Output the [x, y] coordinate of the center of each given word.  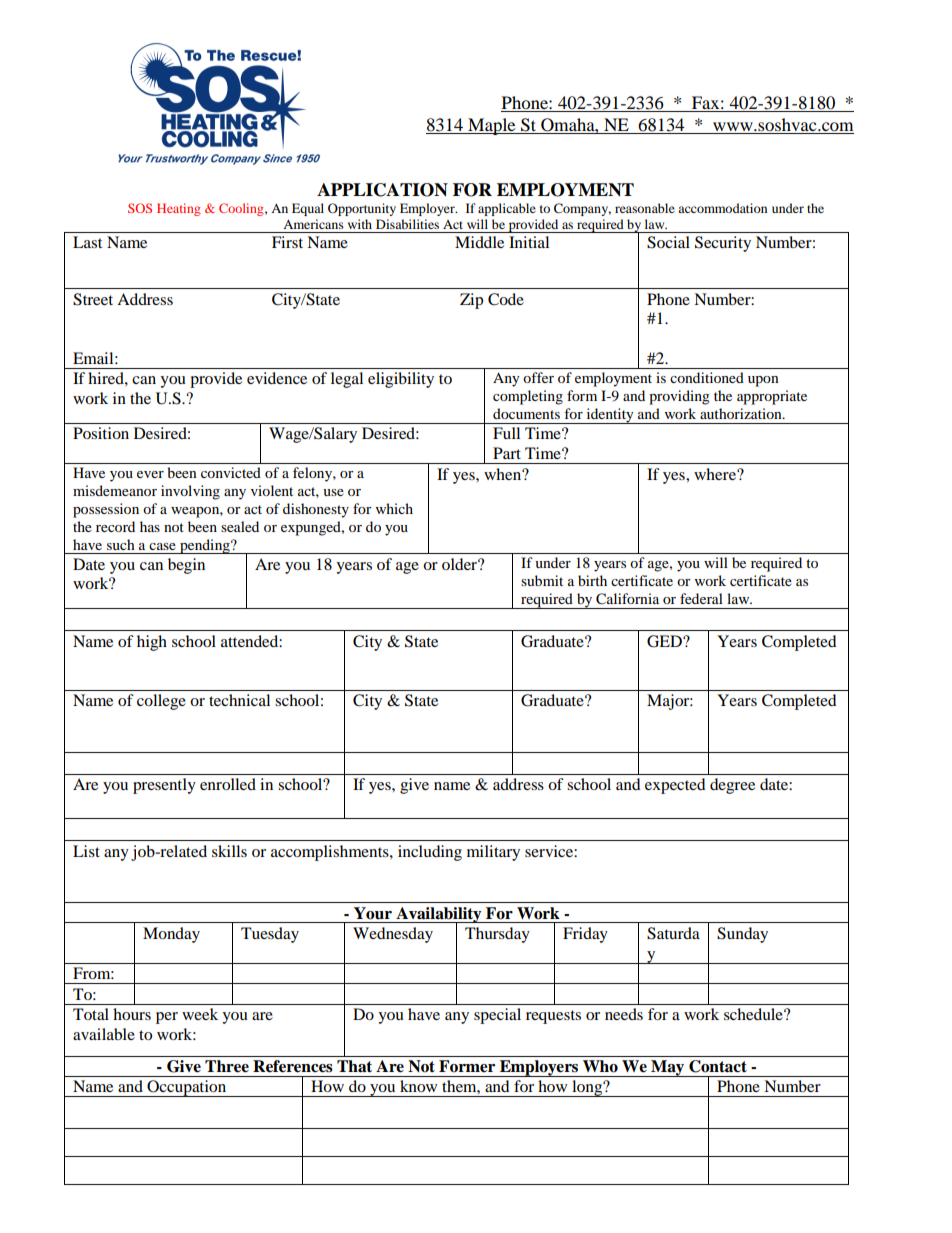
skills [229, 851]
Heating [178, 209]
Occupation [187, 1088]
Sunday [742, 935]
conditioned [707, 377]
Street [93, 299]
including [430, 853]
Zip [471, 301]
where [716, 474]
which [394, 508]
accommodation [722, 208]
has [150, 526]
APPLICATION [382, 190]
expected [675, 786]
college [161, 702]
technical [239, 700]
